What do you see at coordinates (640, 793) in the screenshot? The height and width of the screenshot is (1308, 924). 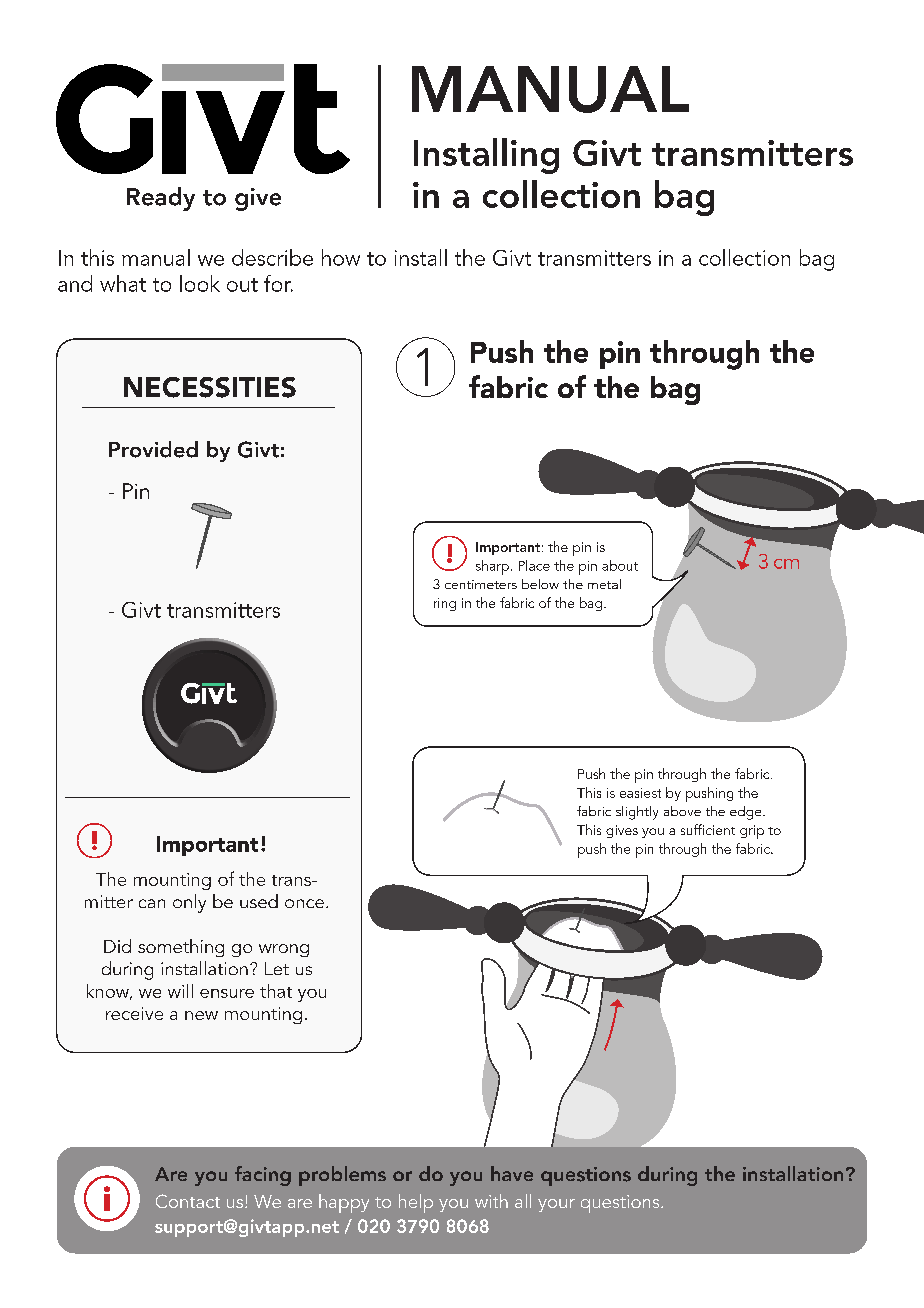 I see `easiest` at bounding box center [640, 793].
